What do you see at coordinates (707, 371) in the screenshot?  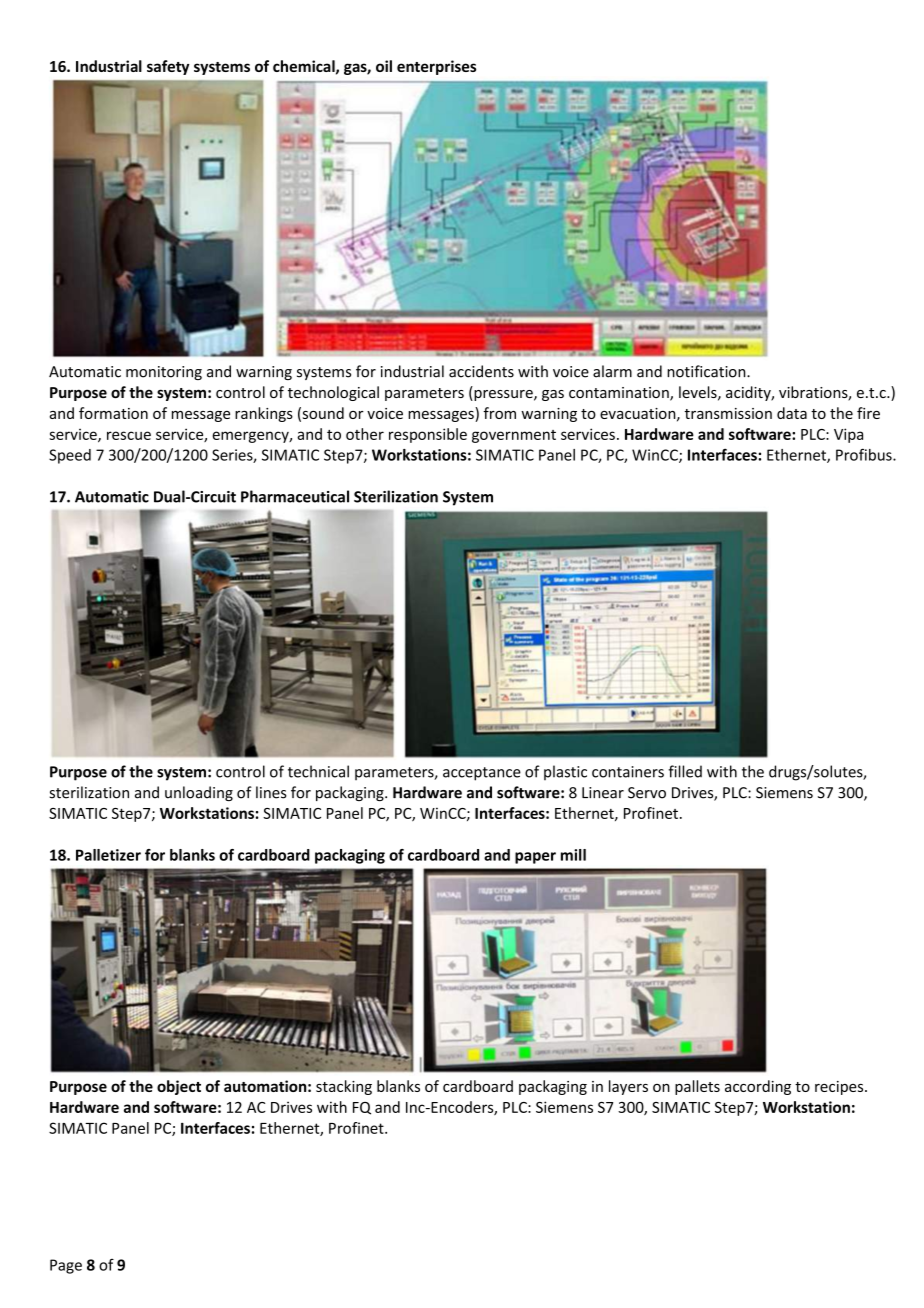 I see `notification` at bounding box center [707, 371].
